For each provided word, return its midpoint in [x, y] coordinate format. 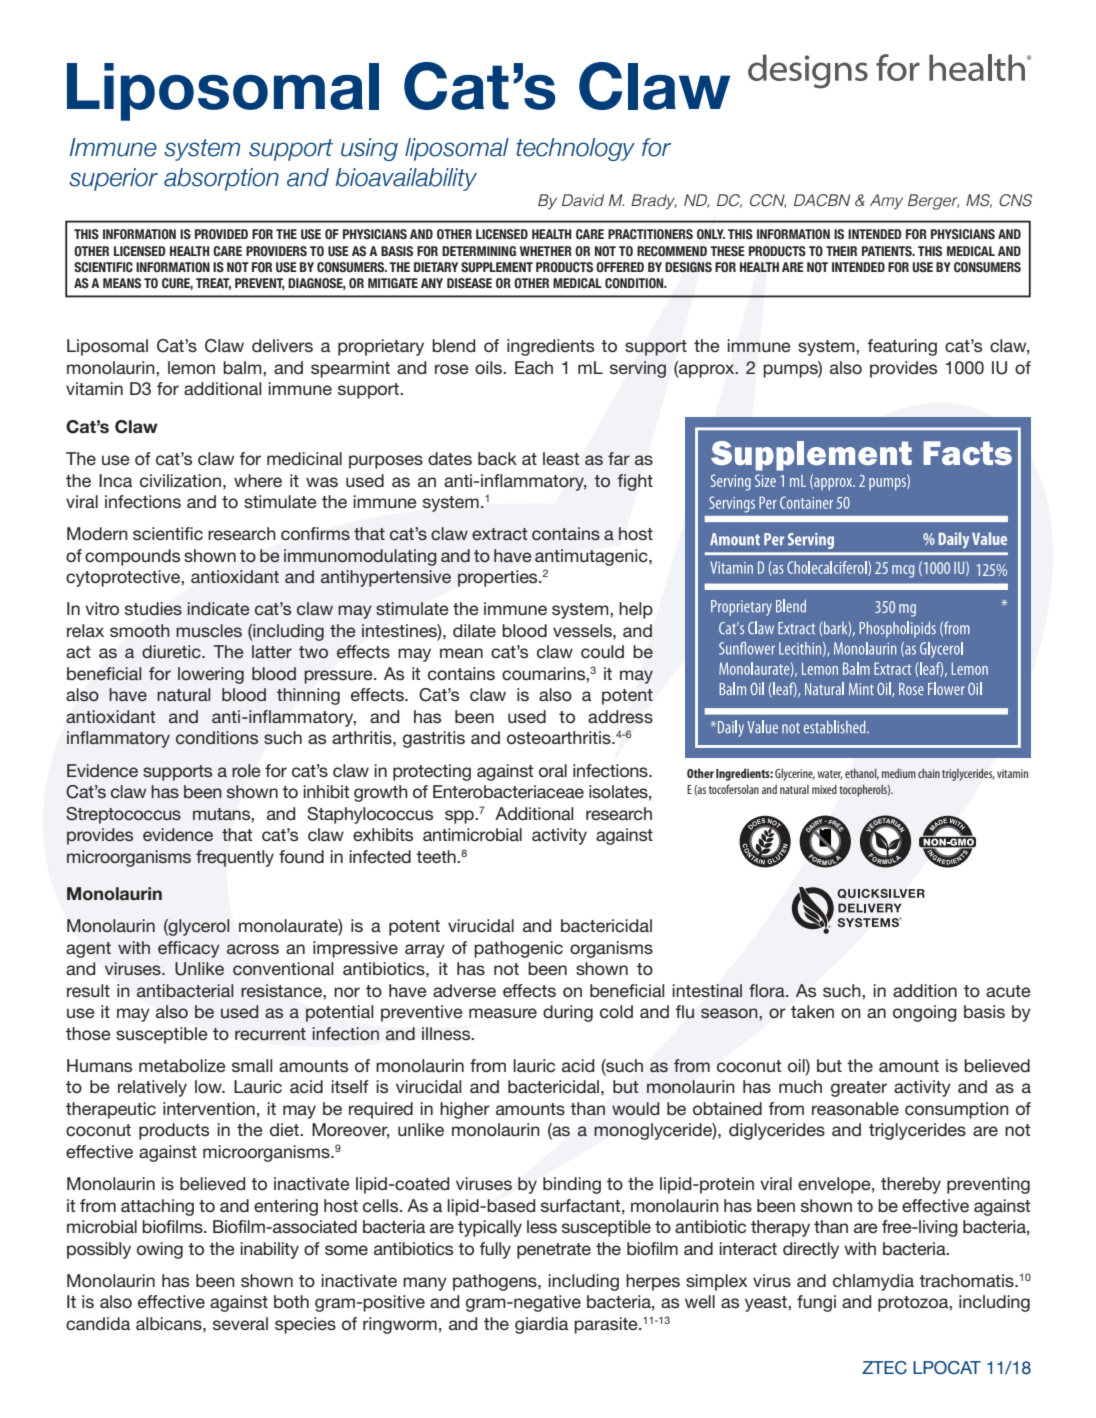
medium [899, 773]
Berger [933, 202]
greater [859, 1089]
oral [553, 771]
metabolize [182, 1066]
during [568, 1013]
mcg [903, 571]
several [240, 1323]
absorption [221, 179]
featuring [902, 347]
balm [243, 367]
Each [534, 368]
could [602, 652]
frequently [235, 858]
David [583, 200]
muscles [209, 630]
